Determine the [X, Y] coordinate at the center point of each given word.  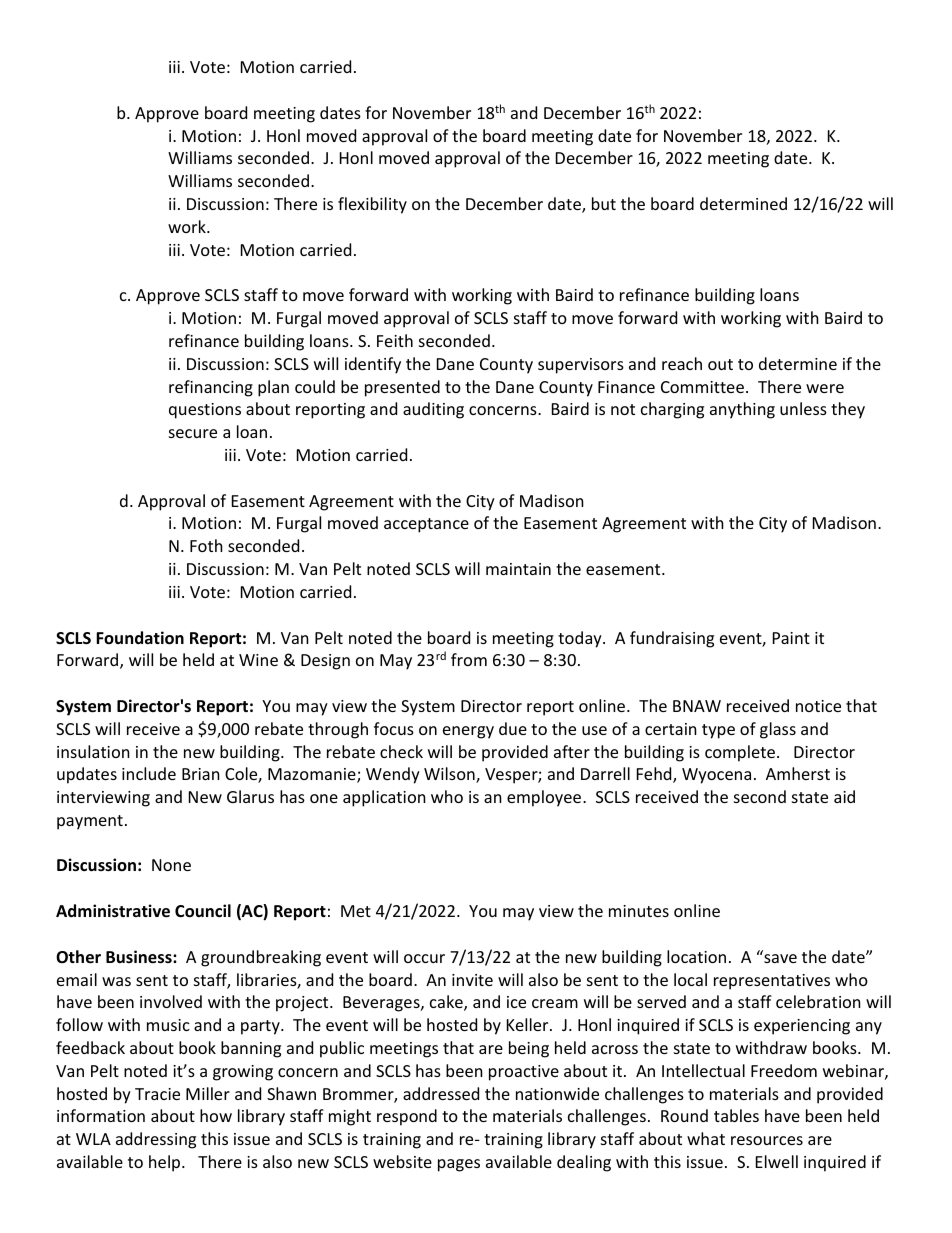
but [604, 203]
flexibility [372, 205]
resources [767, 1140]
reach [682, 363]
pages [459, 1165]
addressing [156, 1140]
